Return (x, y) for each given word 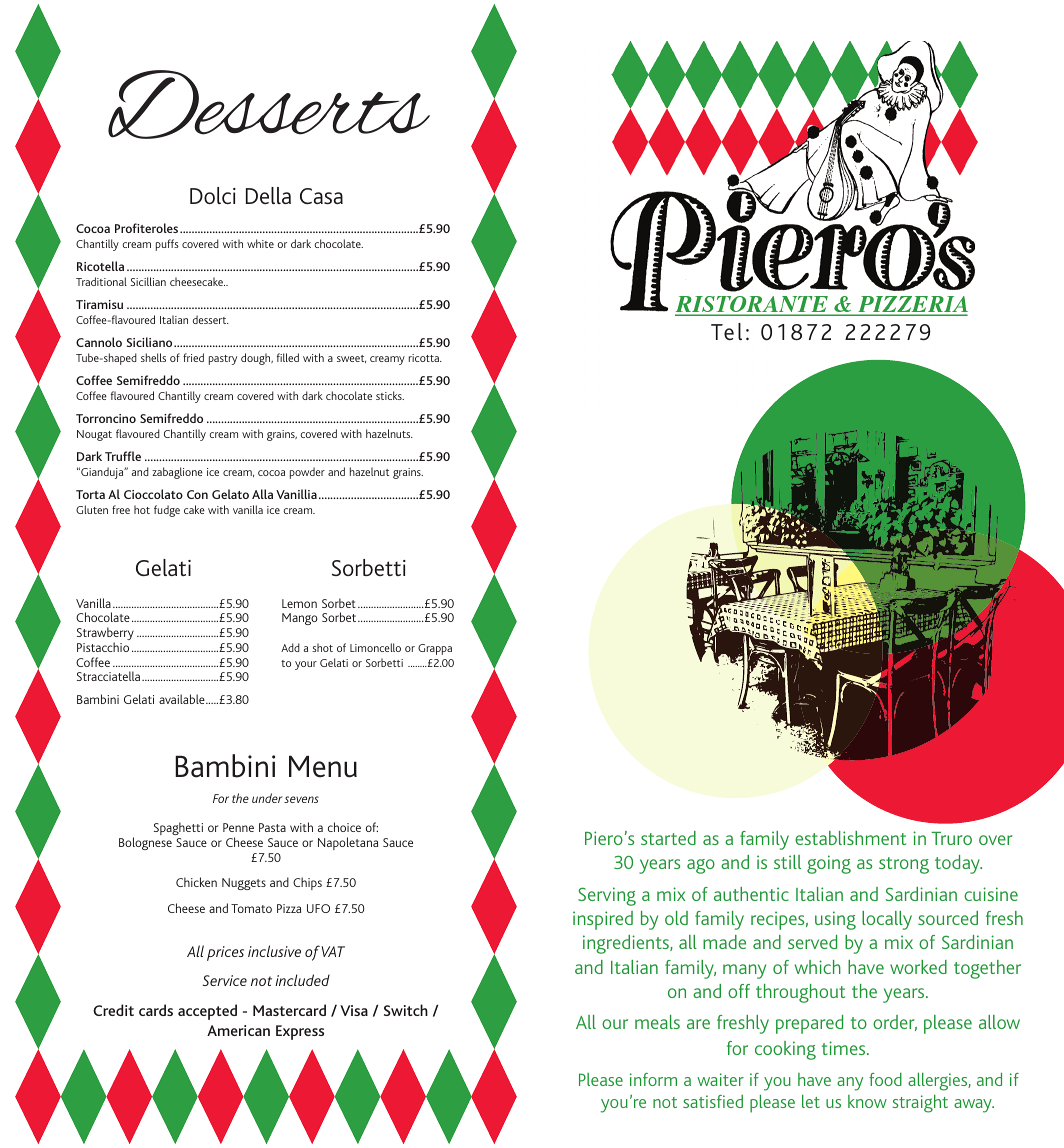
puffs (167, 245)
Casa (321, 196)
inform (653, 1079)
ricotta (425, 358)
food (885, 1079)
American (238, 1030)
